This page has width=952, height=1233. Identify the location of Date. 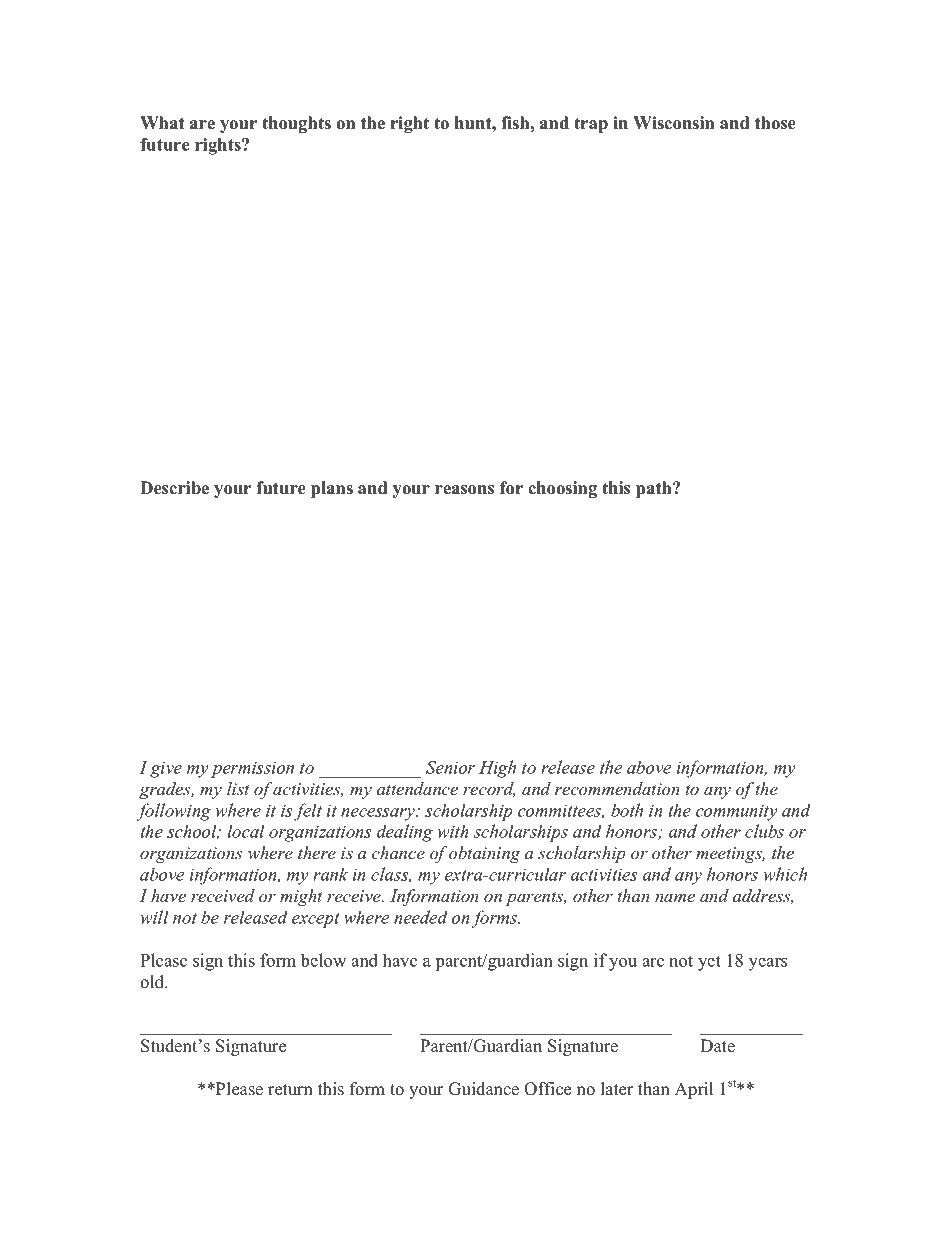
(717, 1046).
